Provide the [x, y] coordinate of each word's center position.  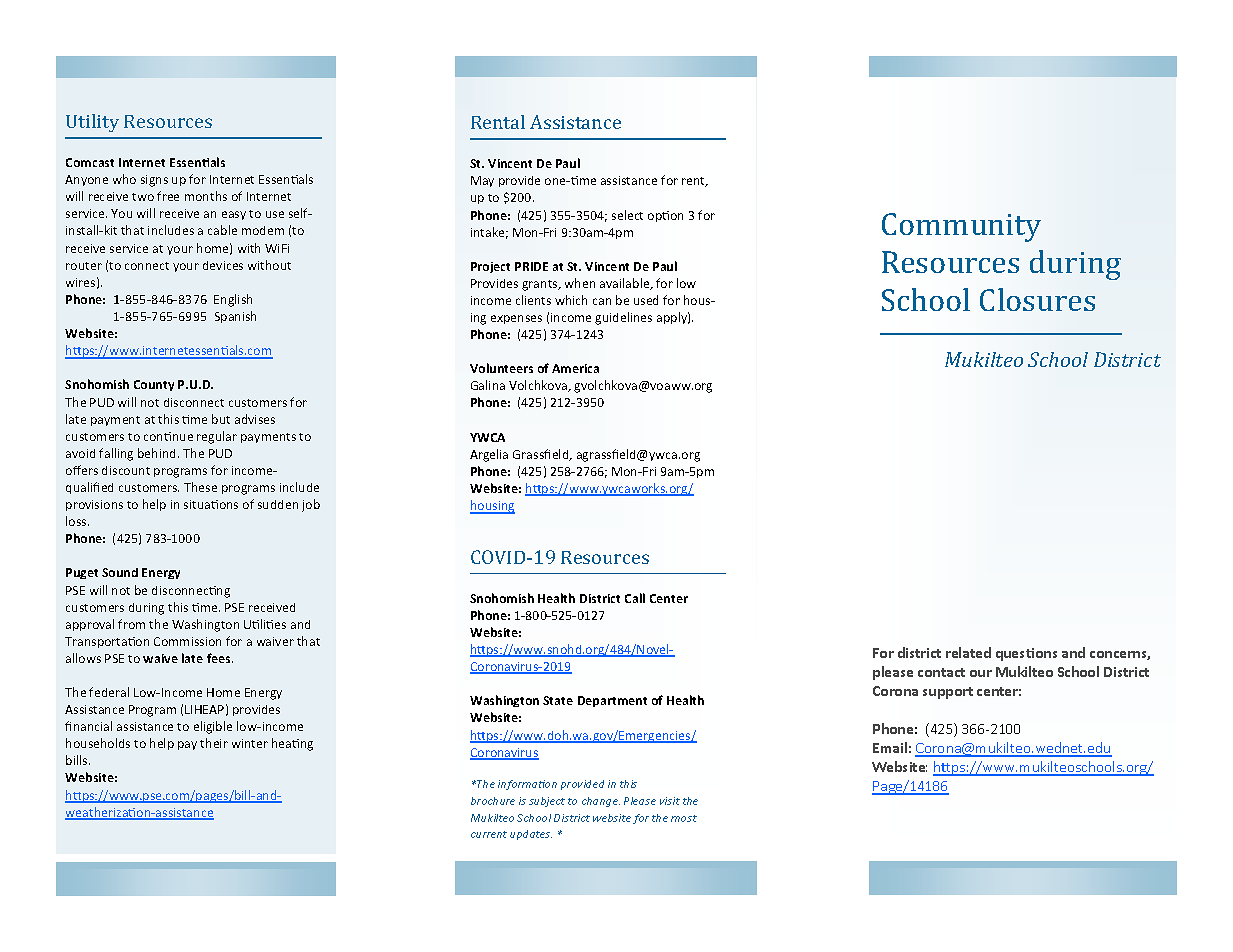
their [214, 743]
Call [635, 598]
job [311, 505]
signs [154, 181]
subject [547, 802]
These [200, 487]
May [482, 181]
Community [961, 227]
